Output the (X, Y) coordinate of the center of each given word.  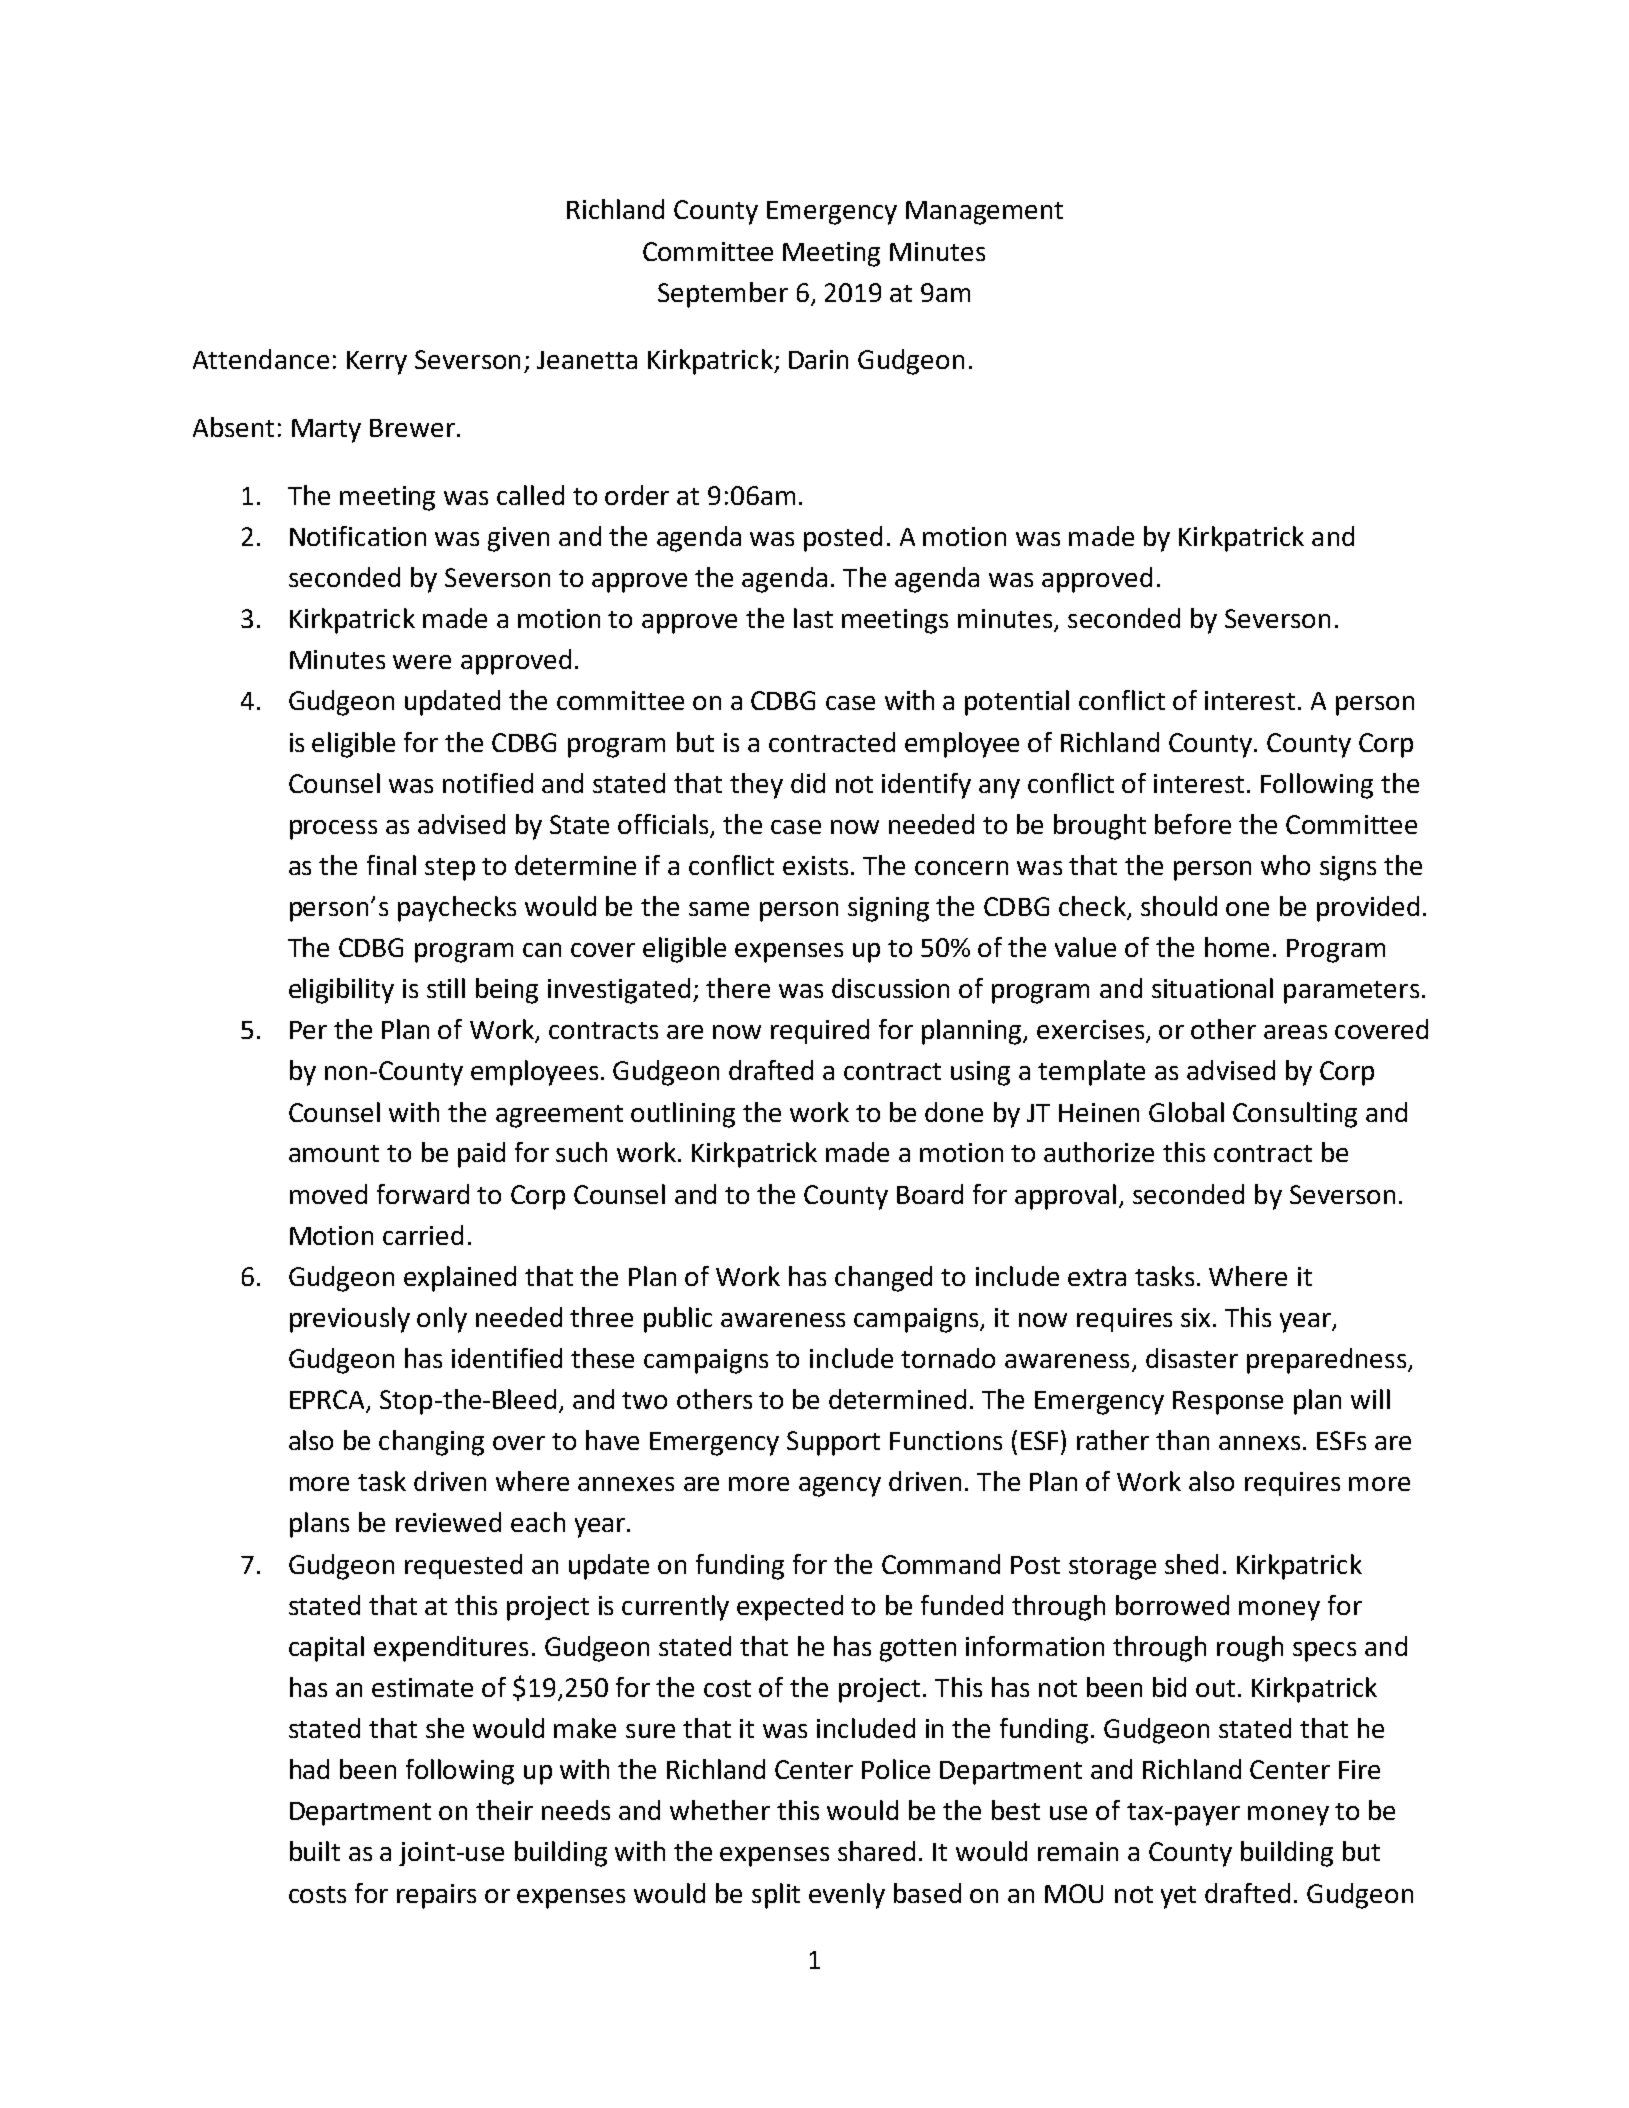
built (315, 1851)
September (723, 295)
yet (1178, 1897)
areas (1295, 1032)
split (776, 1896)
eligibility (341, 991)
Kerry (377, 363)
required (820, 1031)
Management (984, 213)
